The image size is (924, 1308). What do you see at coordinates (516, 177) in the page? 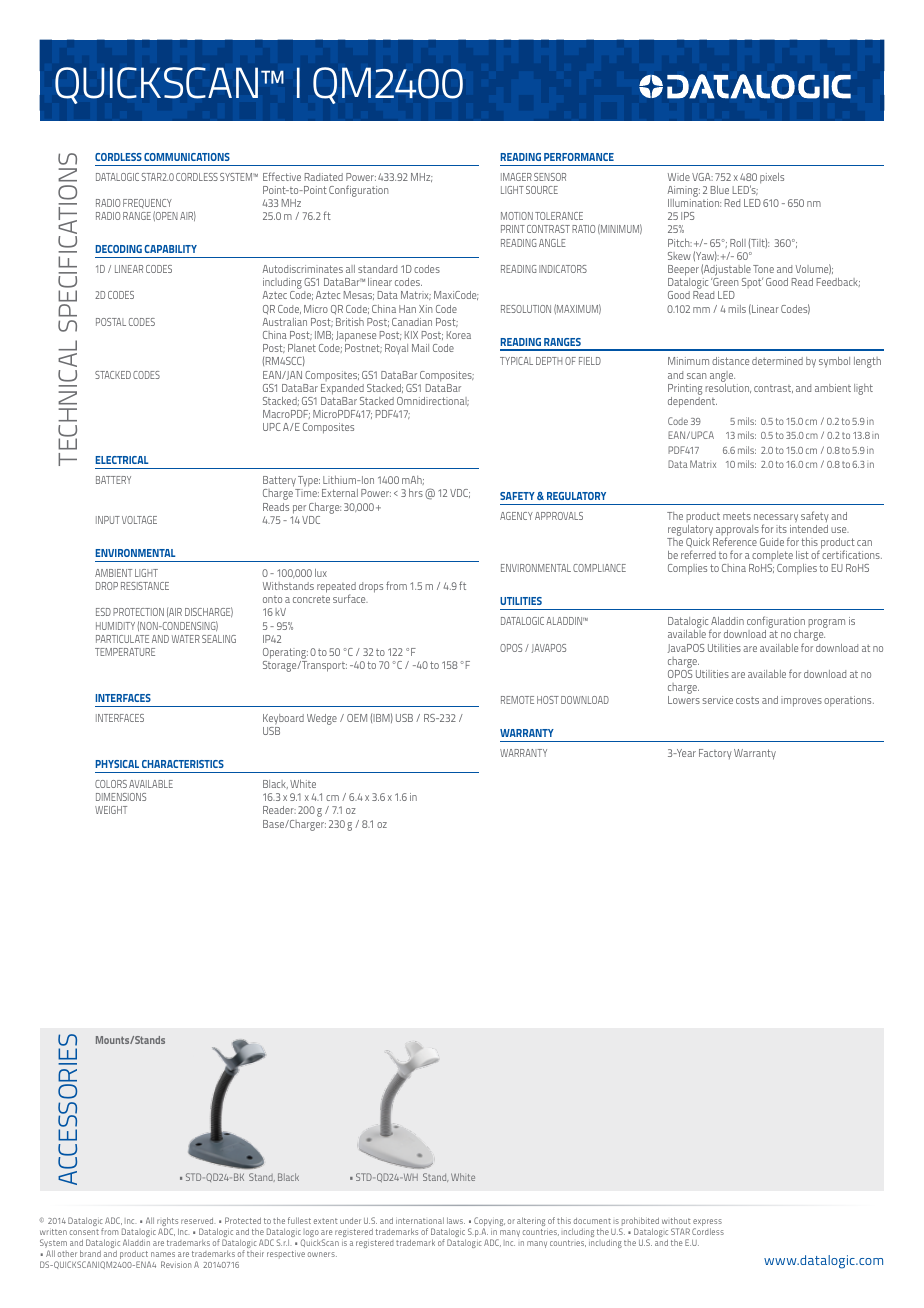
I see `IMAGER` at bounding box center [516, 177].
